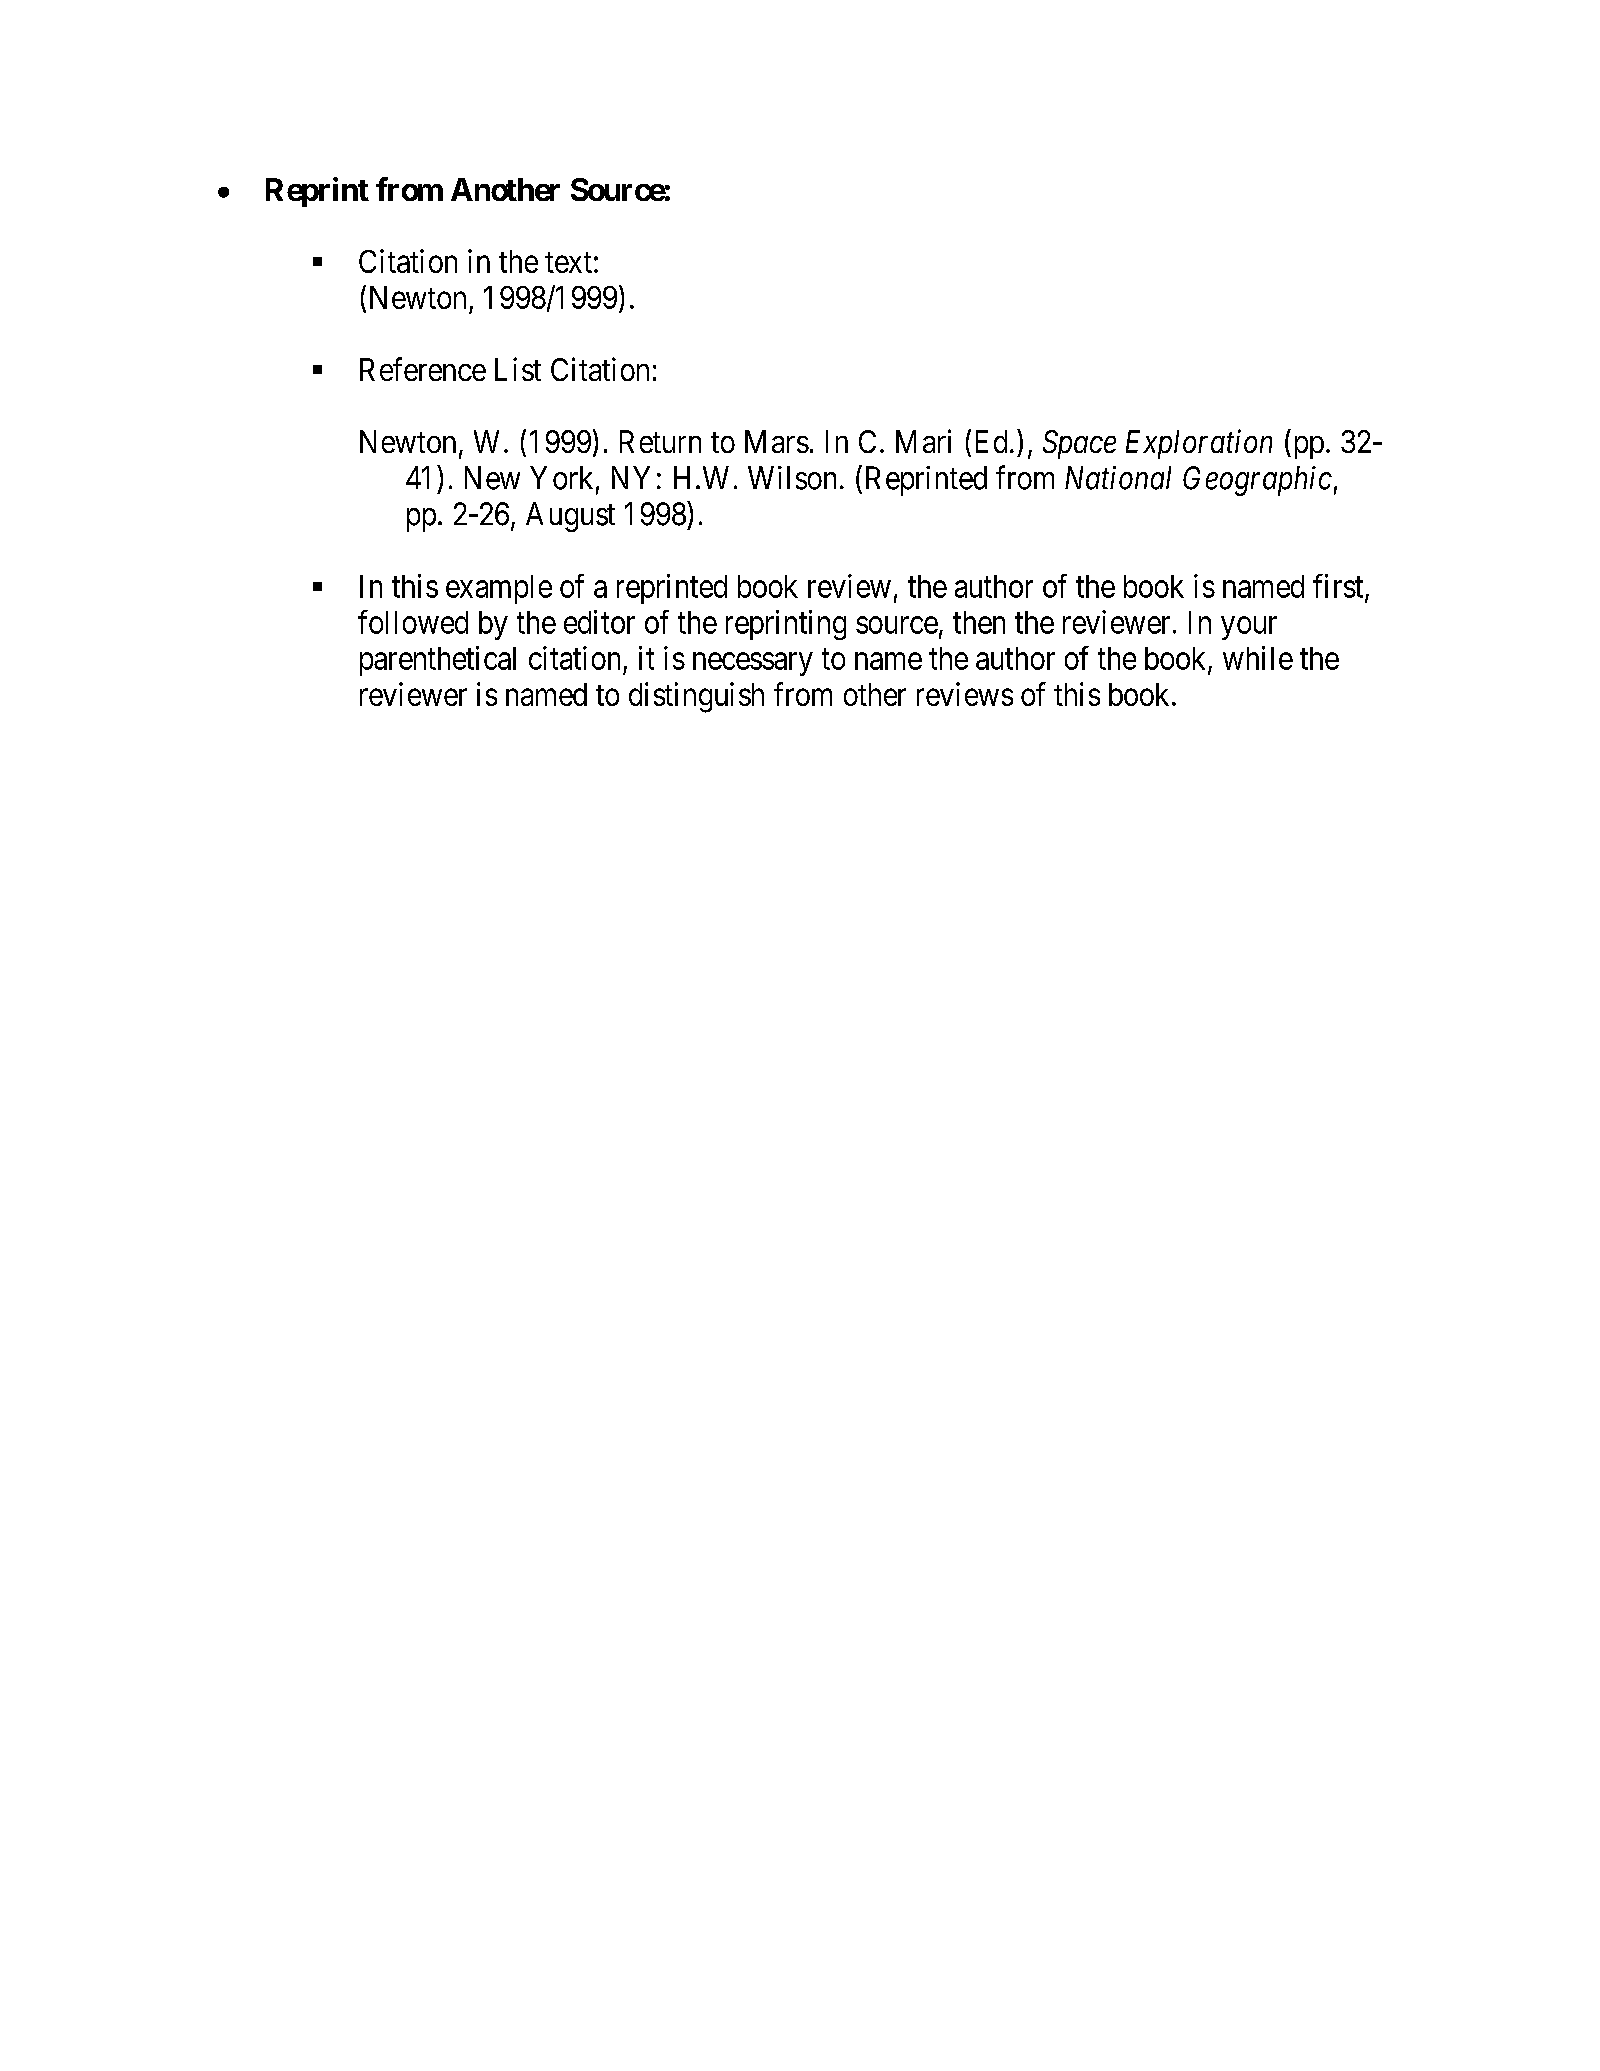 This screenshot has height=2071, width=1600. Describe the element at coordinates (979, 622) in the screenshot. I see `then` at that location.
